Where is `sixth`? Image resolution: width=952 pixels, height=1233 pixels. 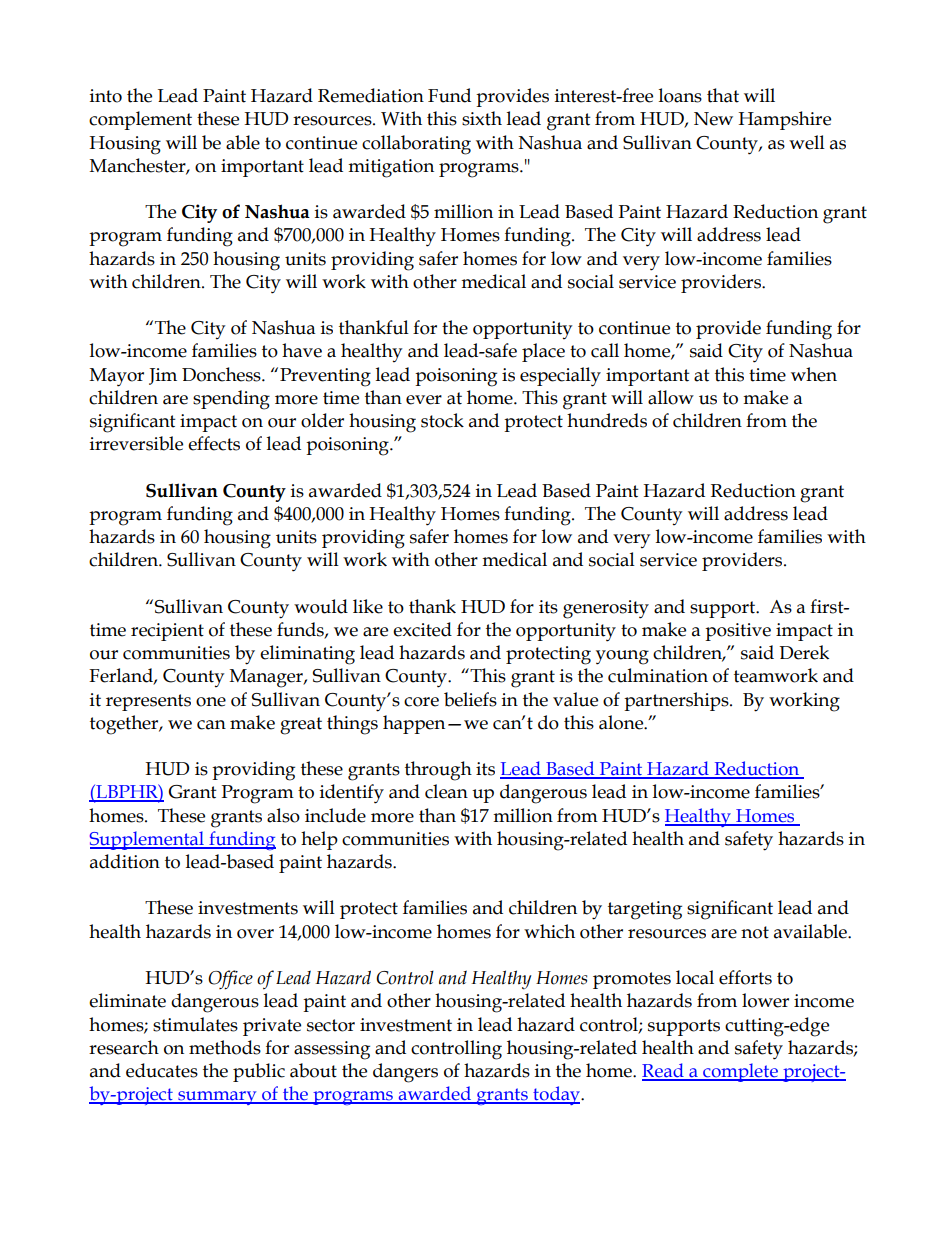 sixth is located at coordinates (482, 118).
